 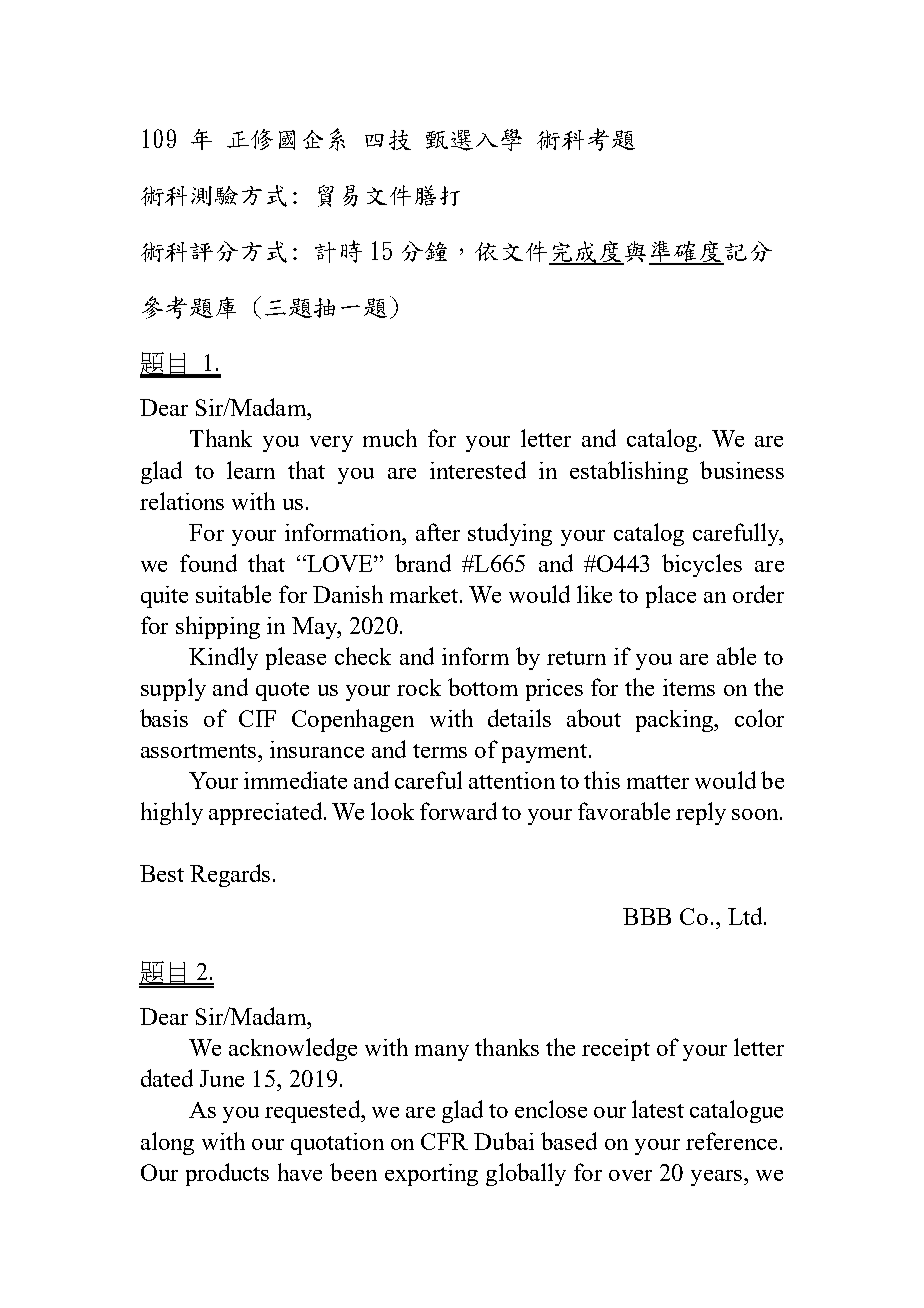 I want to click on learn, so click(x=251, y=470).
